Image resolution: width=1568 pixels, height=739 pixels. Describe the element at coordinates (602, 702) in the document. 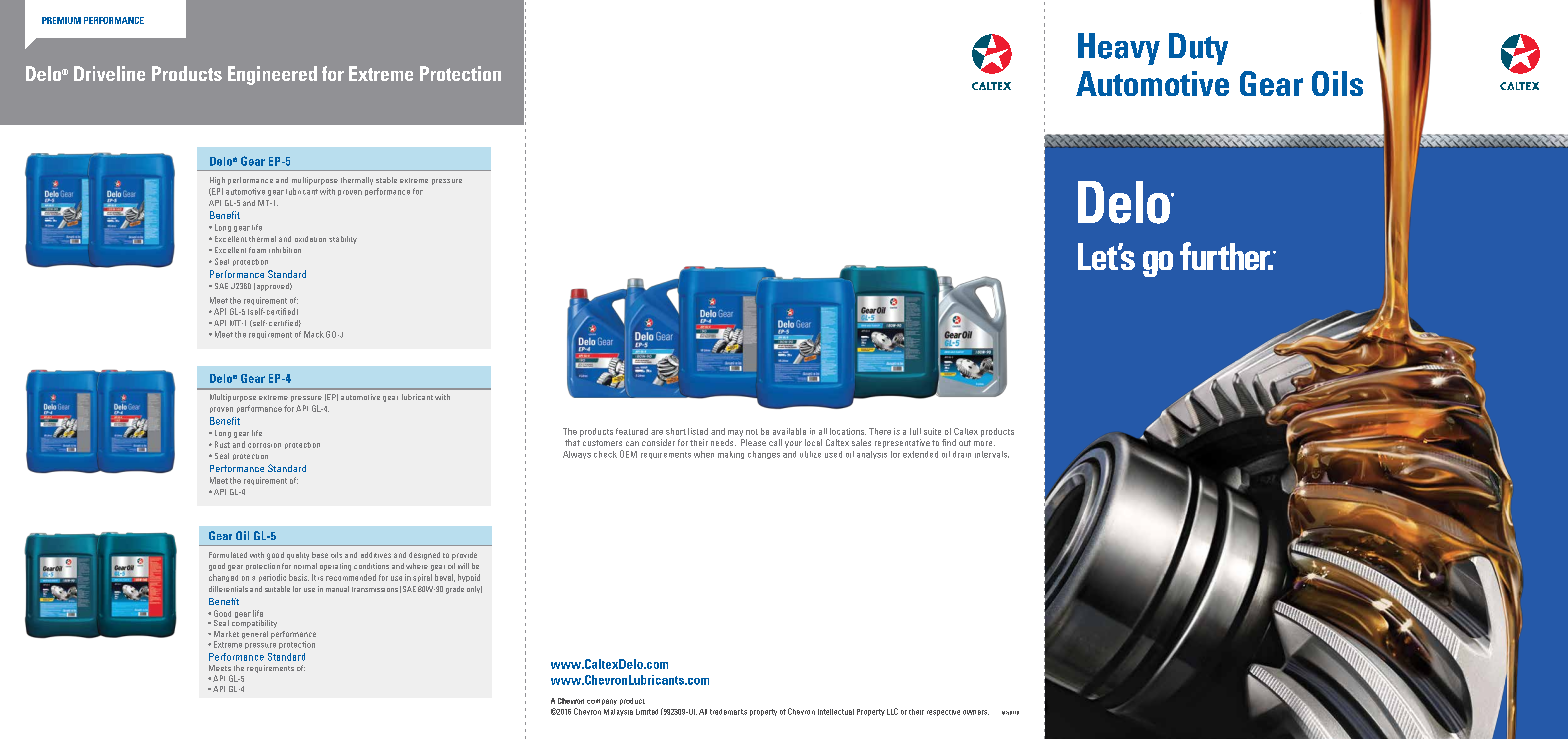

I see `company` at that location.
